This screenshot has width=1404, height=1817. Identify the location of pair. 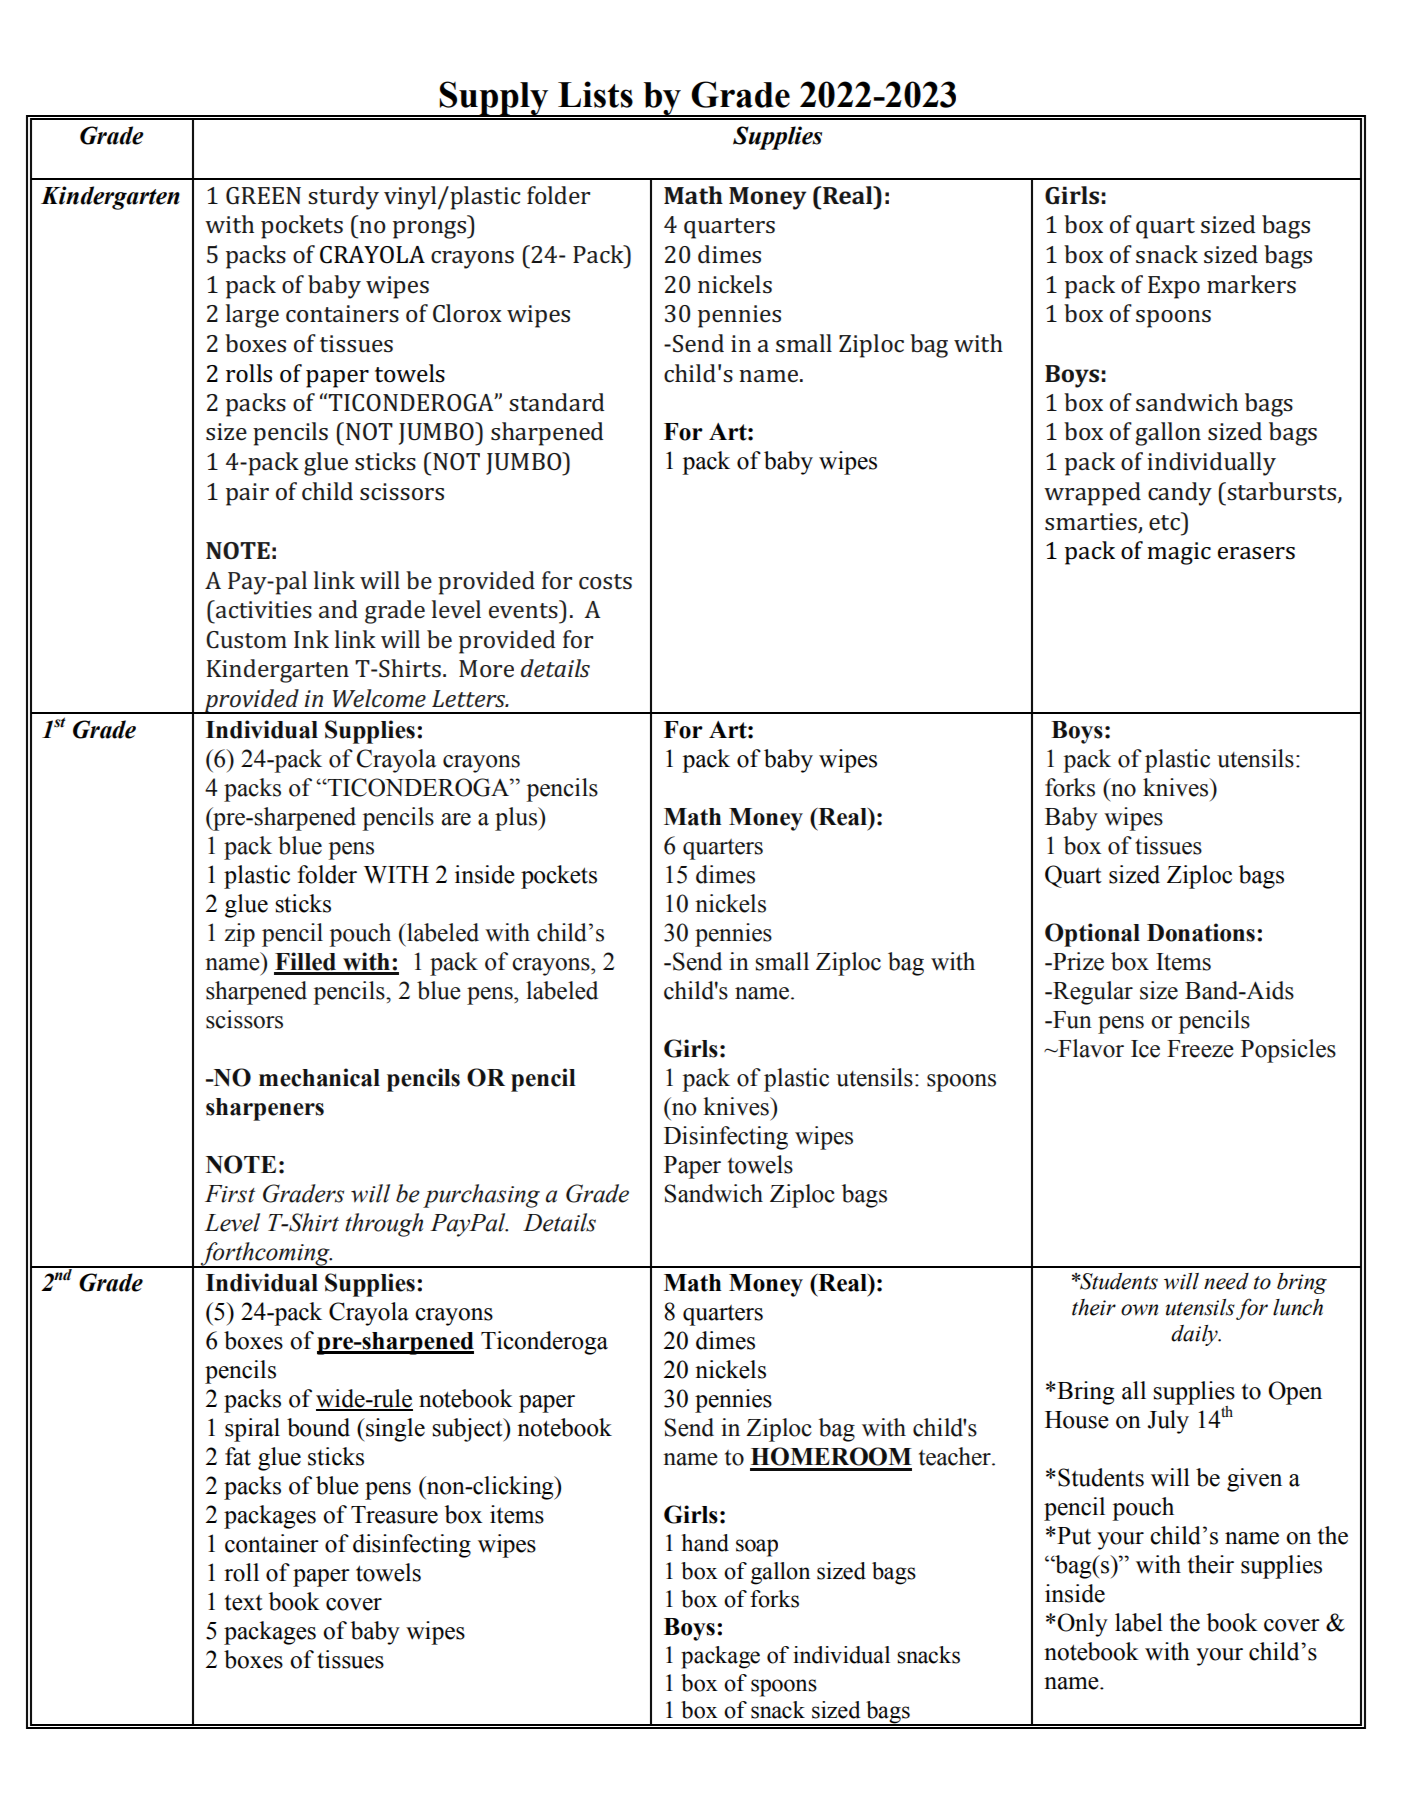
(247, 494).
